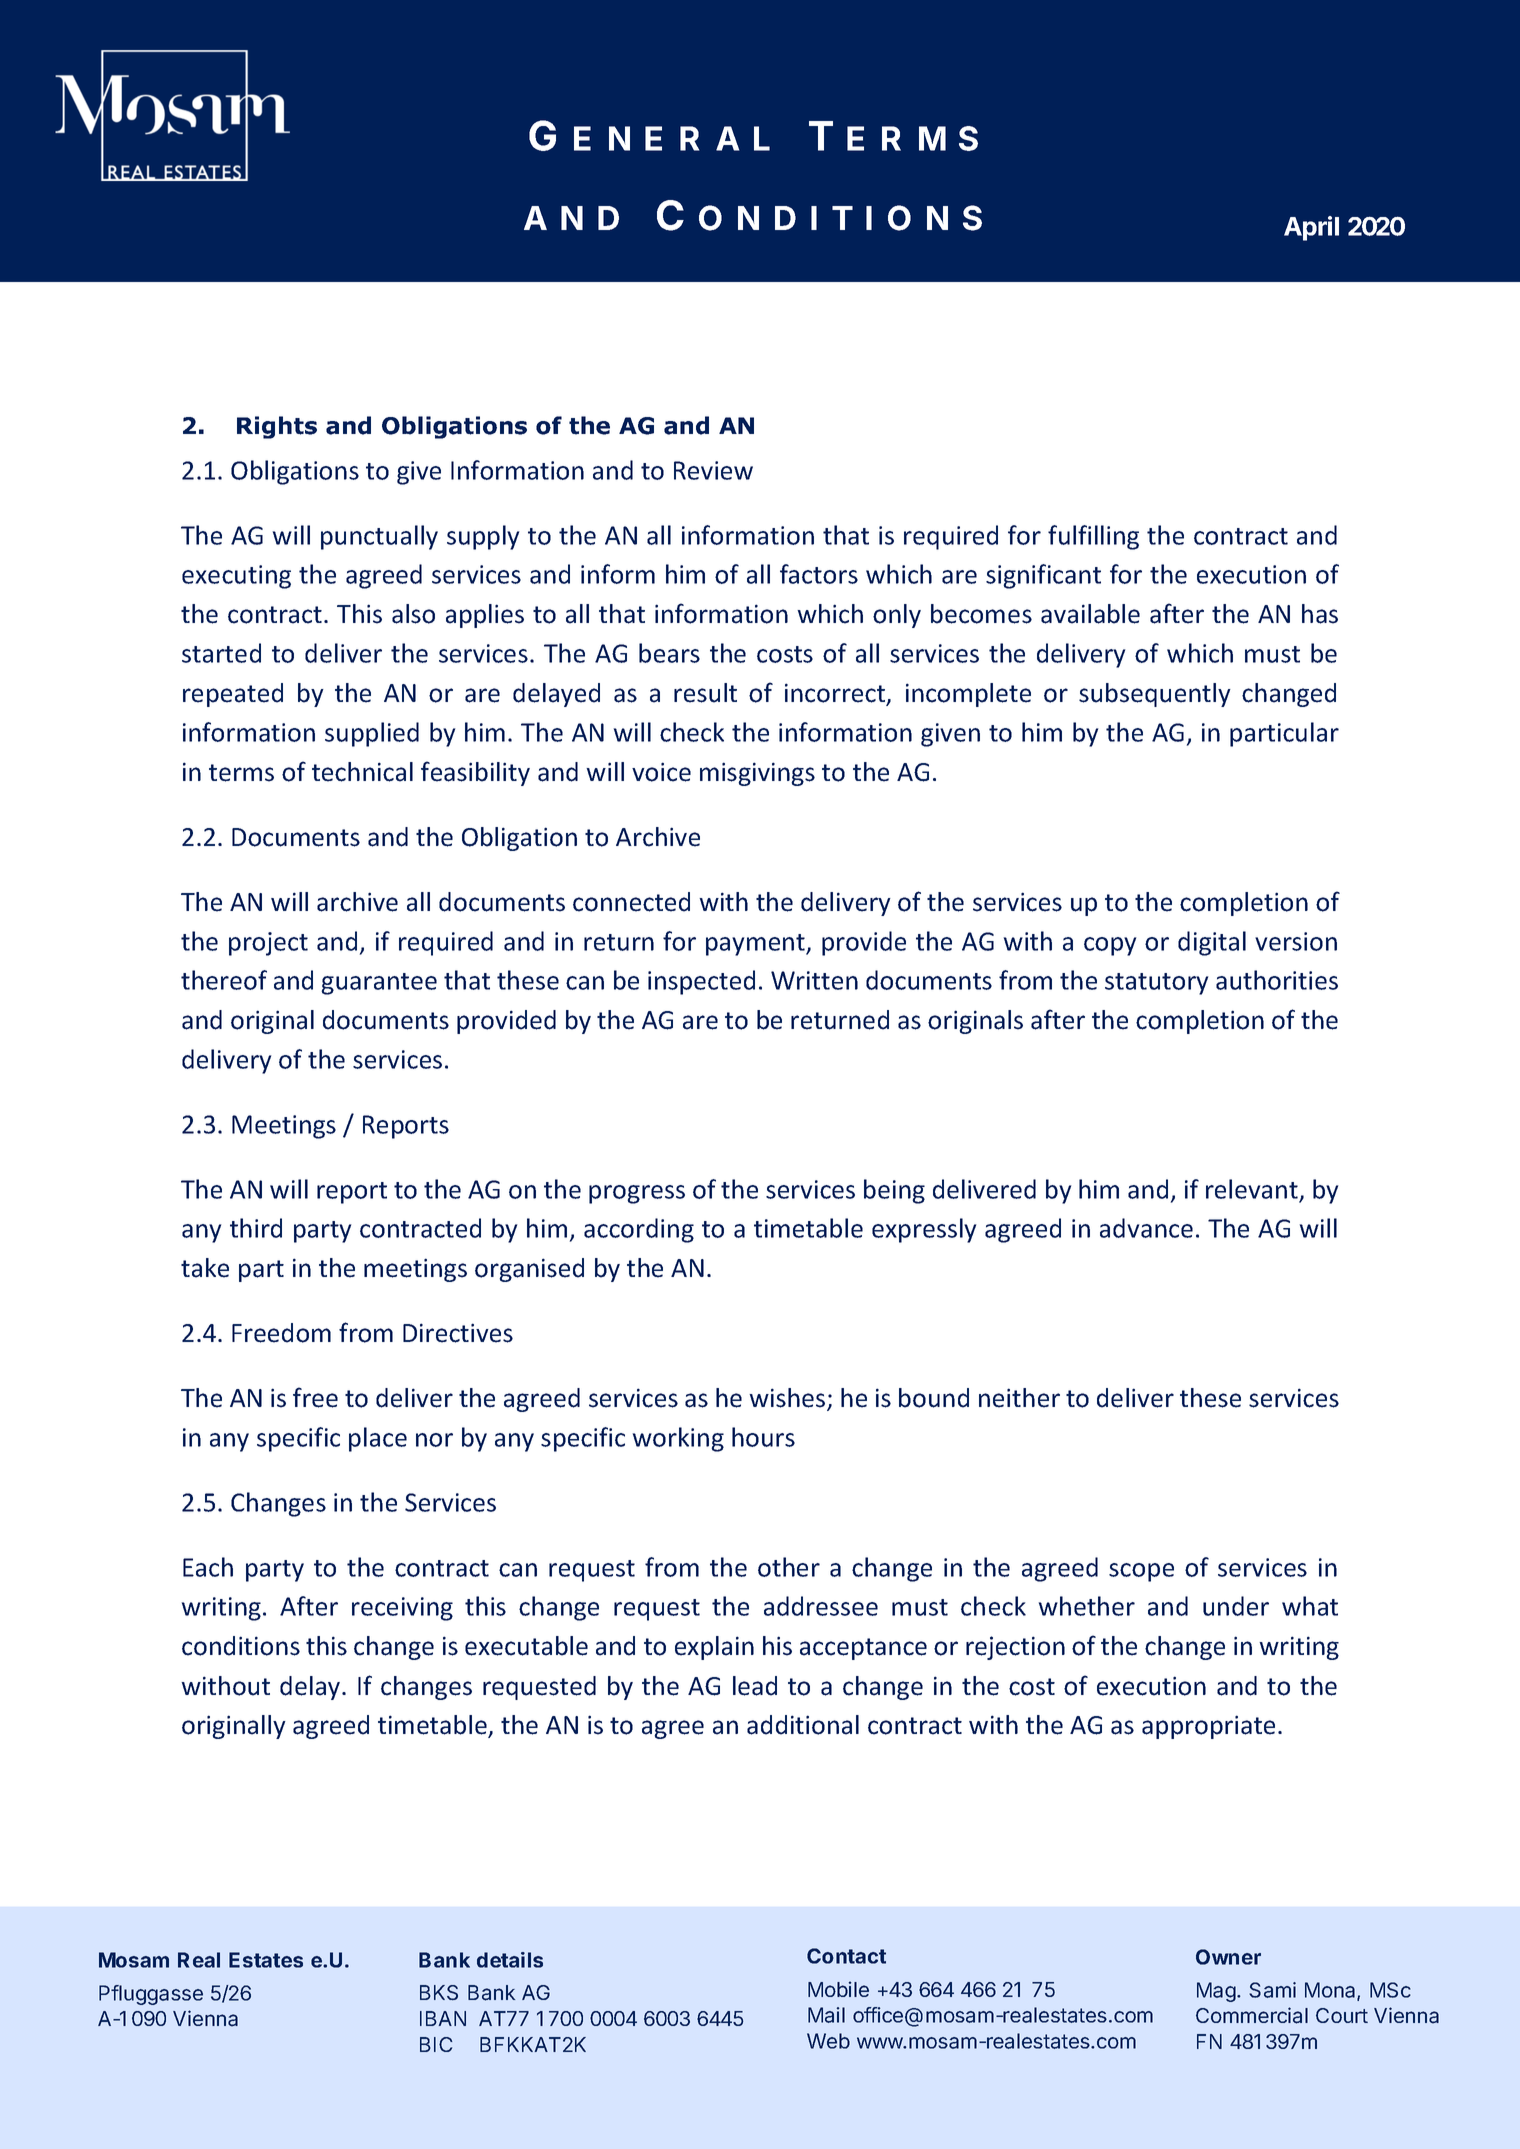  I want to click on place, so click(378, 1439).
